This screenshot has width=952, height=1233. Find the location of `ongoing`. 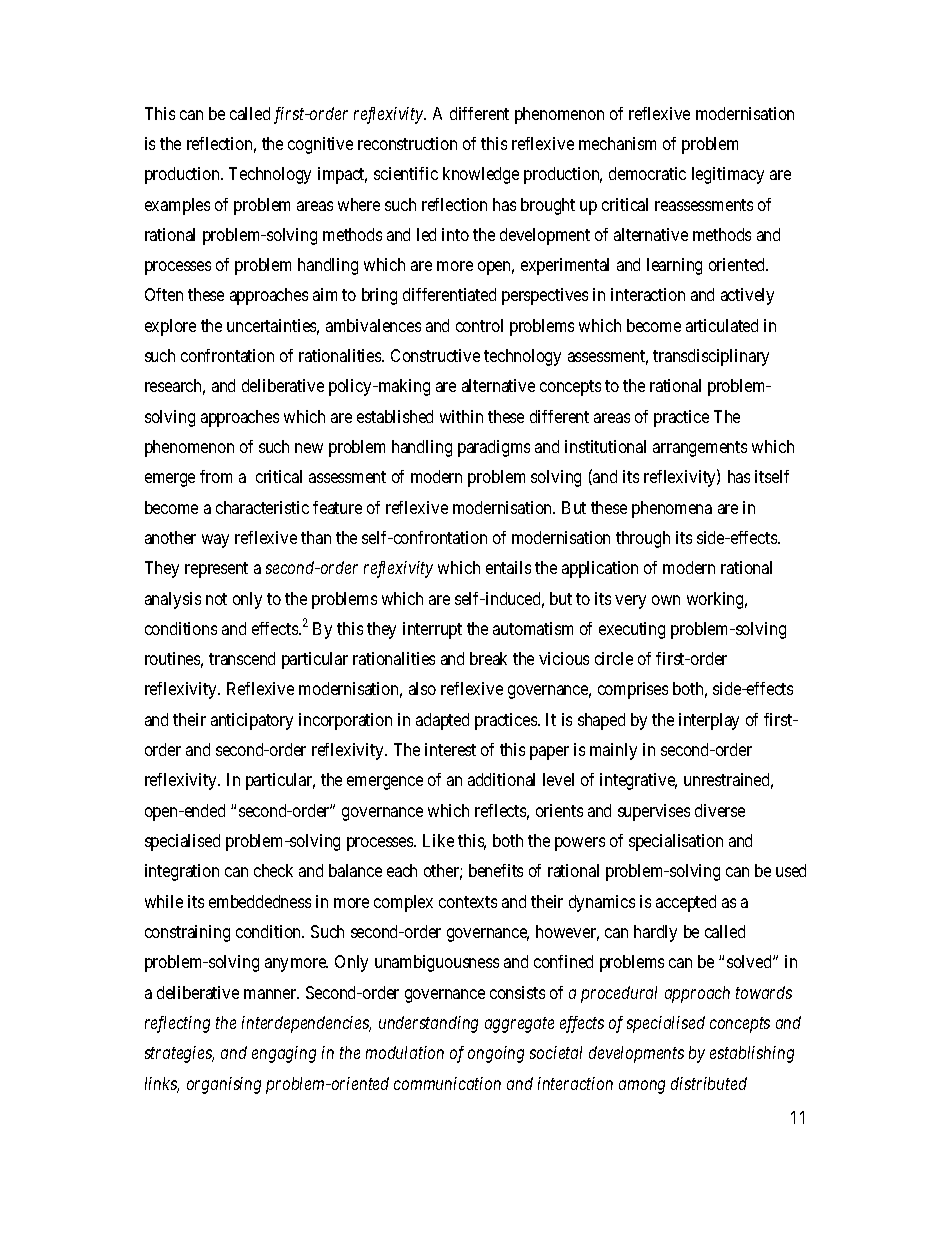

ongoing is located at coordinates (496, 1054).
